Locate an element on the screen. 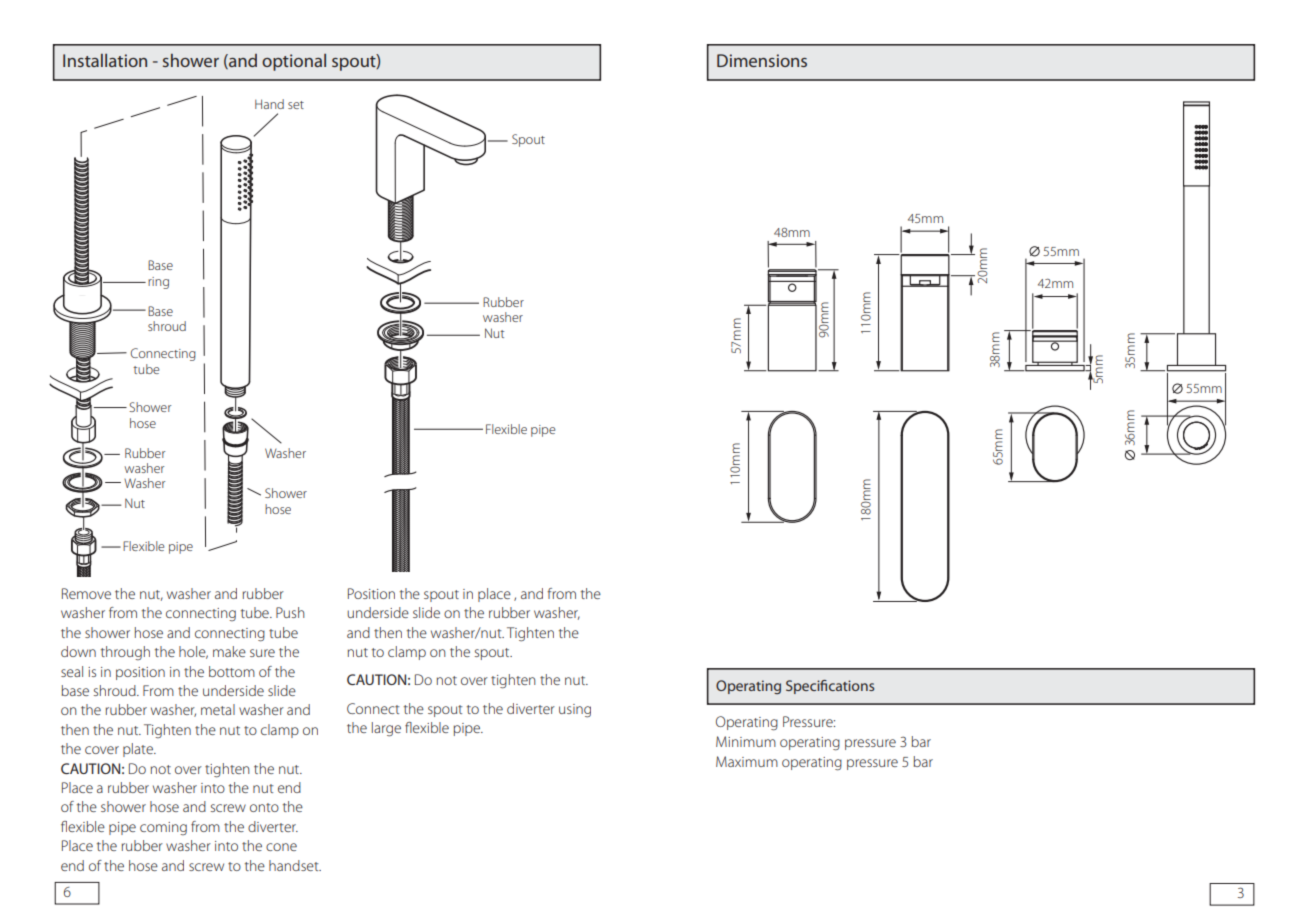 The height and width of the screenshot is (924, 1308). coming is located at coordinates (163, 828).
